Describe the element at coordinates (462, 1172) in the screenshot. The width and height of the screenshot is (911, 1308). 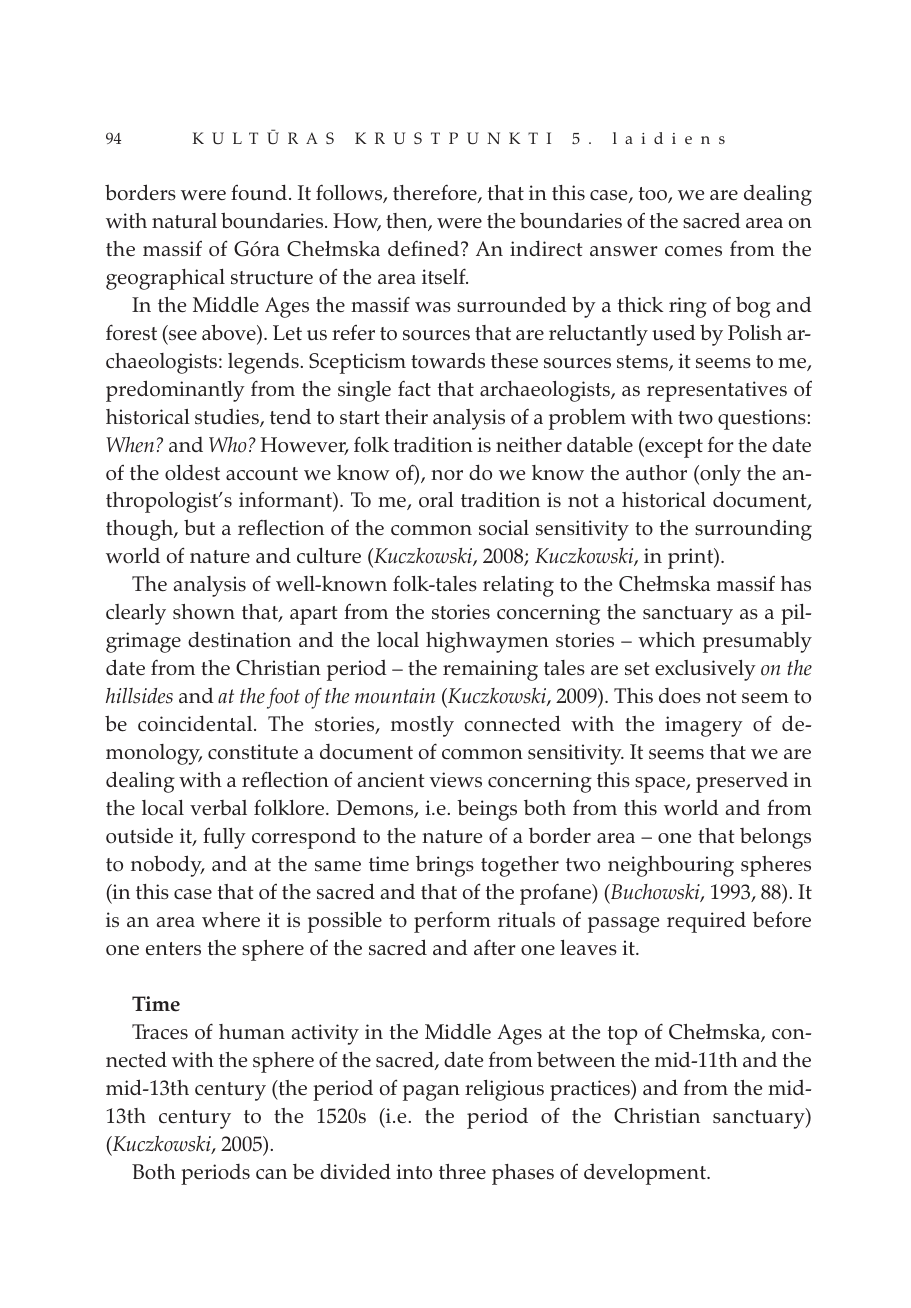
I see `three` at that location.
